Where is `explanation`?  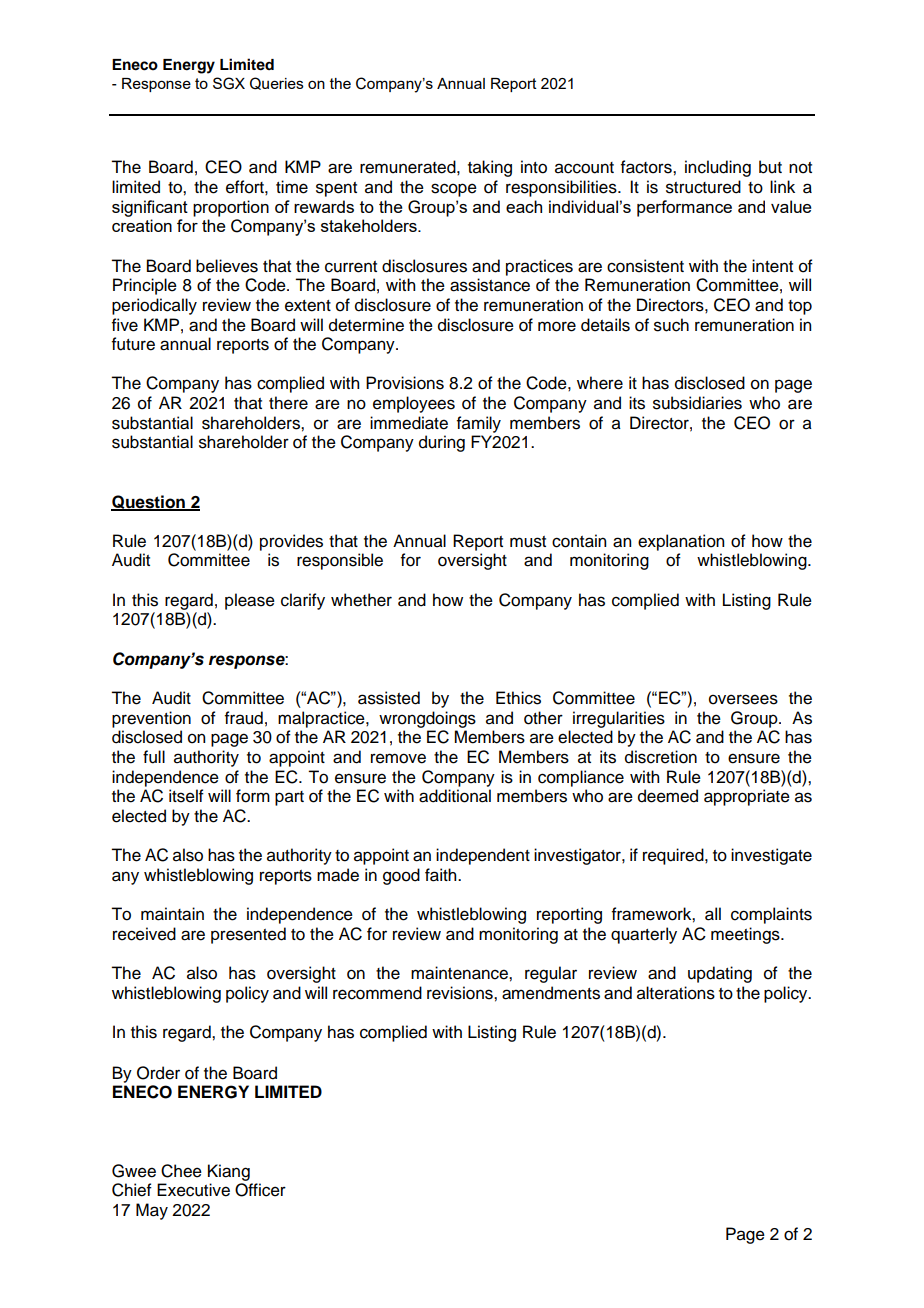
explanation is located at coordinates (681, 542).
